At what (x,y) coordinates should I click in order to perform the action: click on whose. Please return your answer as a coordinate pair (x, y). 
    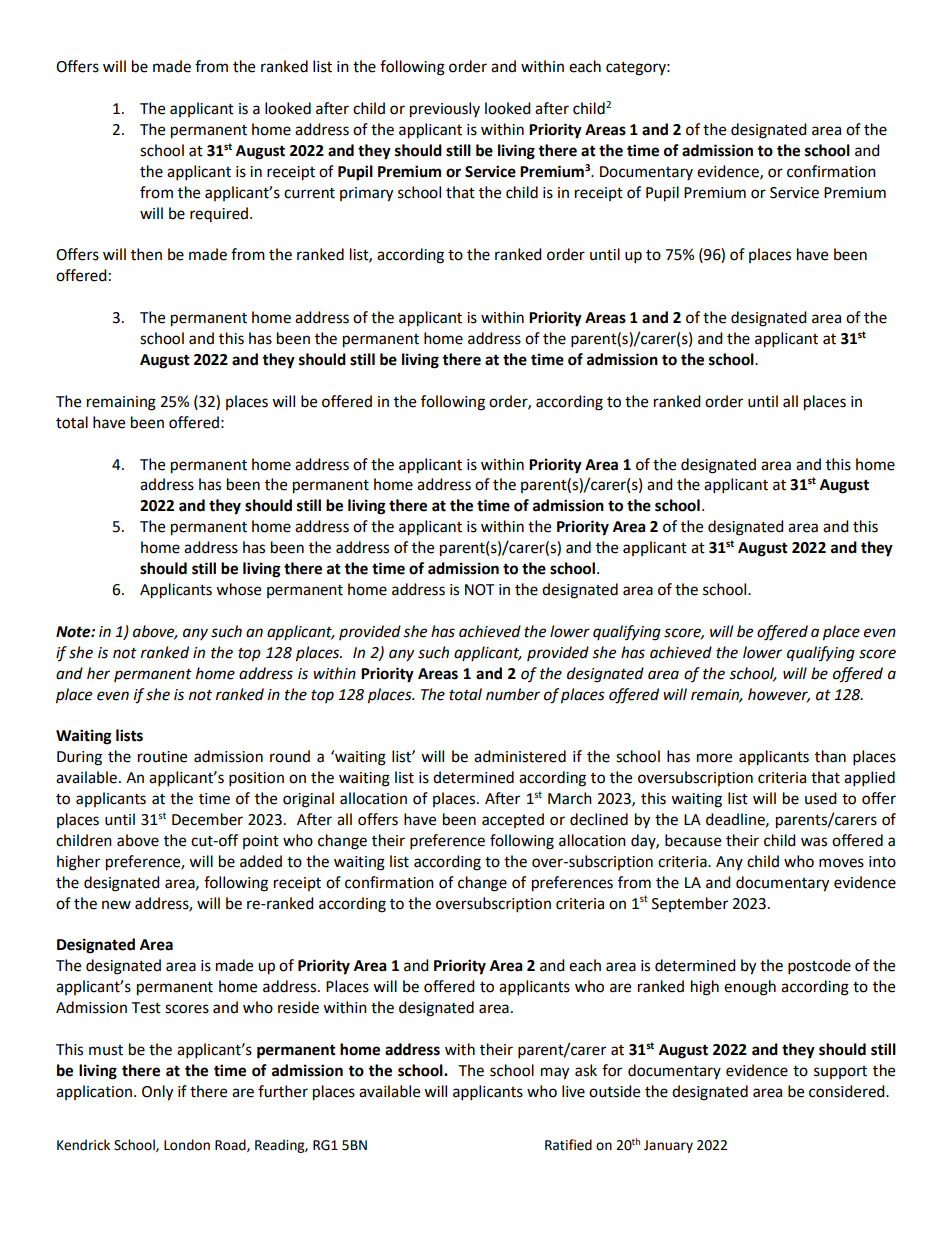
    Looking at the image, I should click on (238, 589).
